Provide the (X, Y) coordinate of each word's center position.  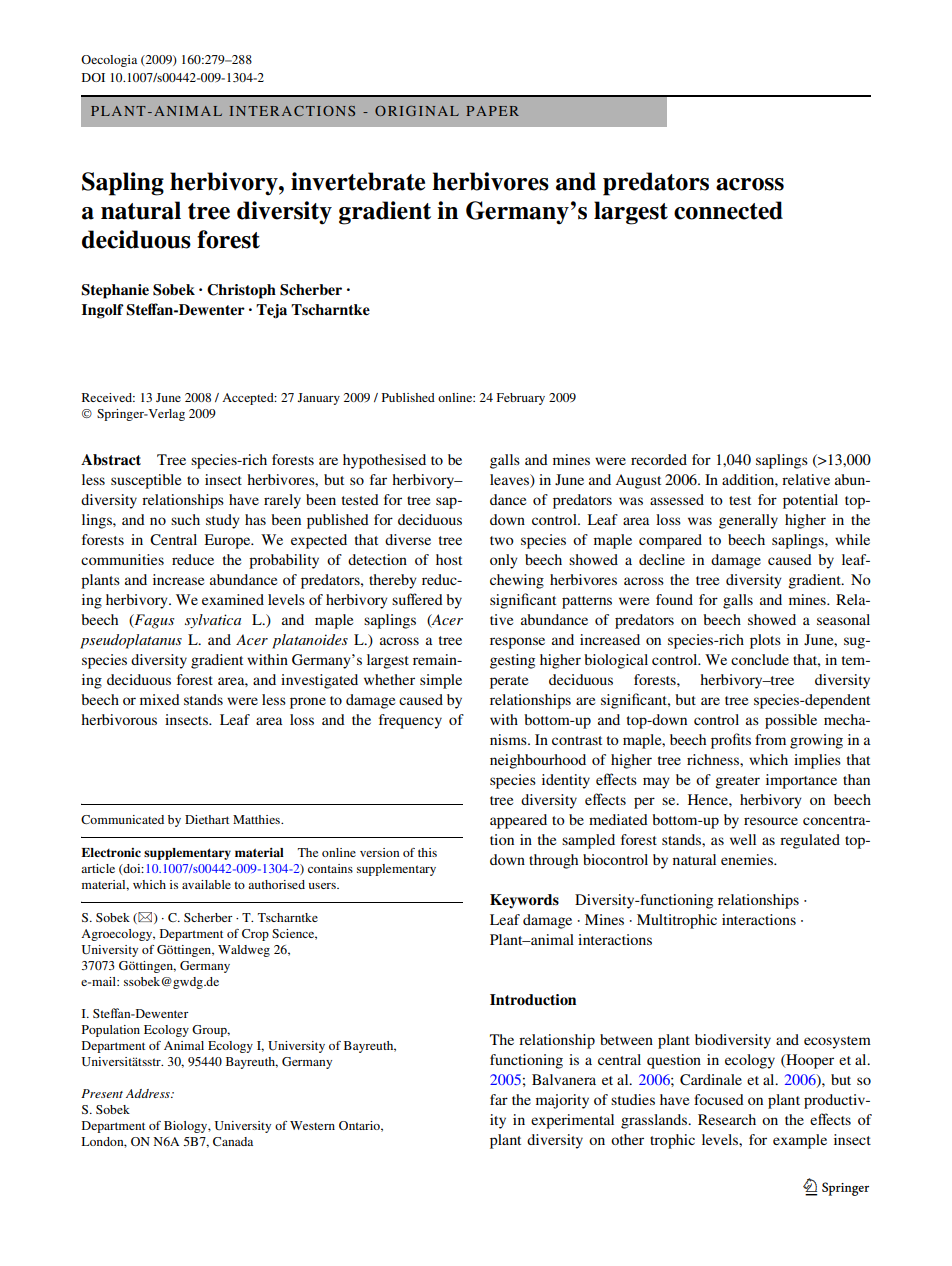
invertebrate (358, 181)
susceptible (146, 481)
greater (737, 782)
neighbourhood (538, 761)
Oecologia (109, 61)
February (520, 399)
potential (810, 501)
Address (149, 1093)
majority (562, 1101)
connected (728, 210)
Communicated (122, 819)
